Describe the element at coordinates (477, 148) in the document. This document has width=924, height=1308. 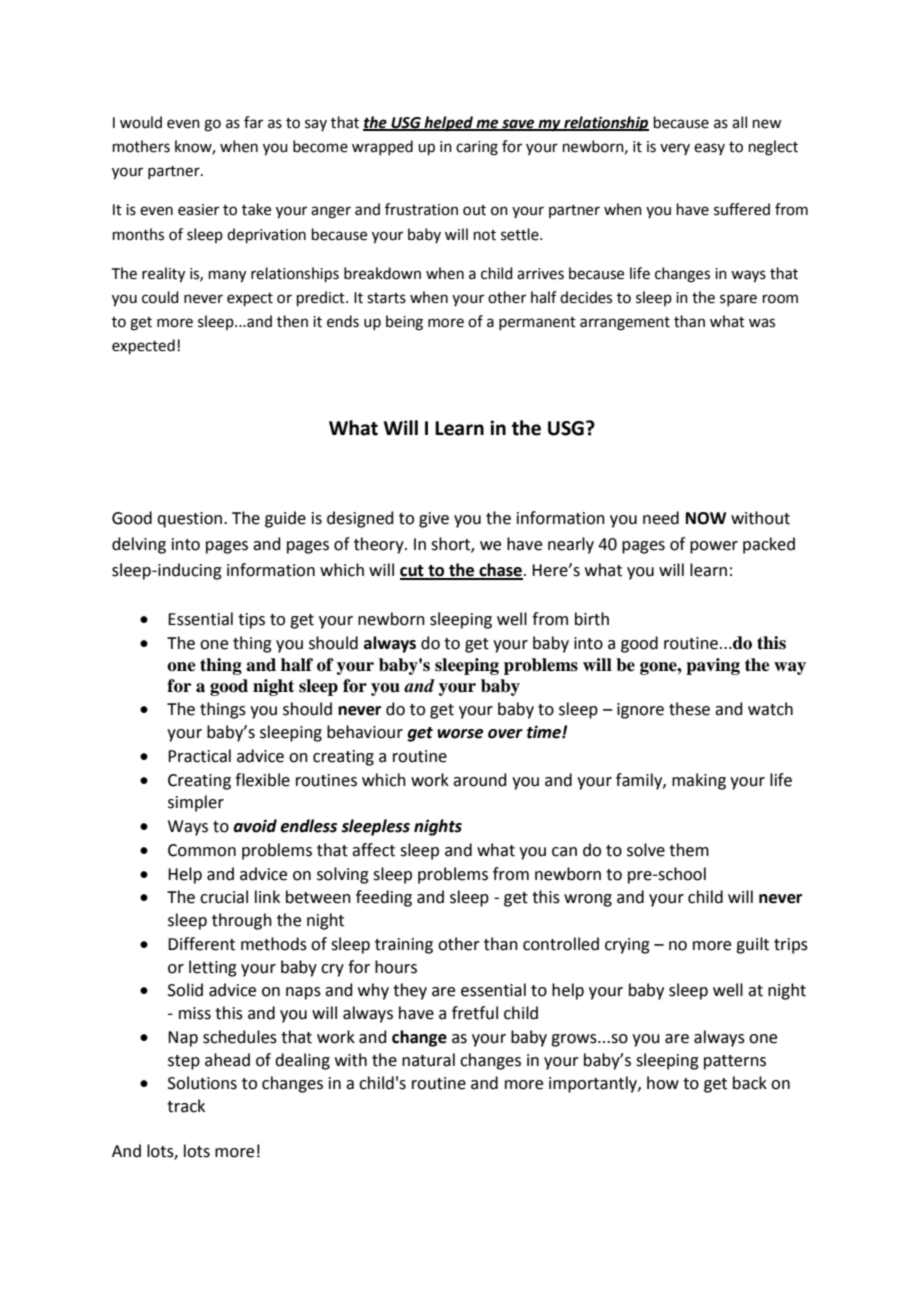
I see `caring` at that location.
